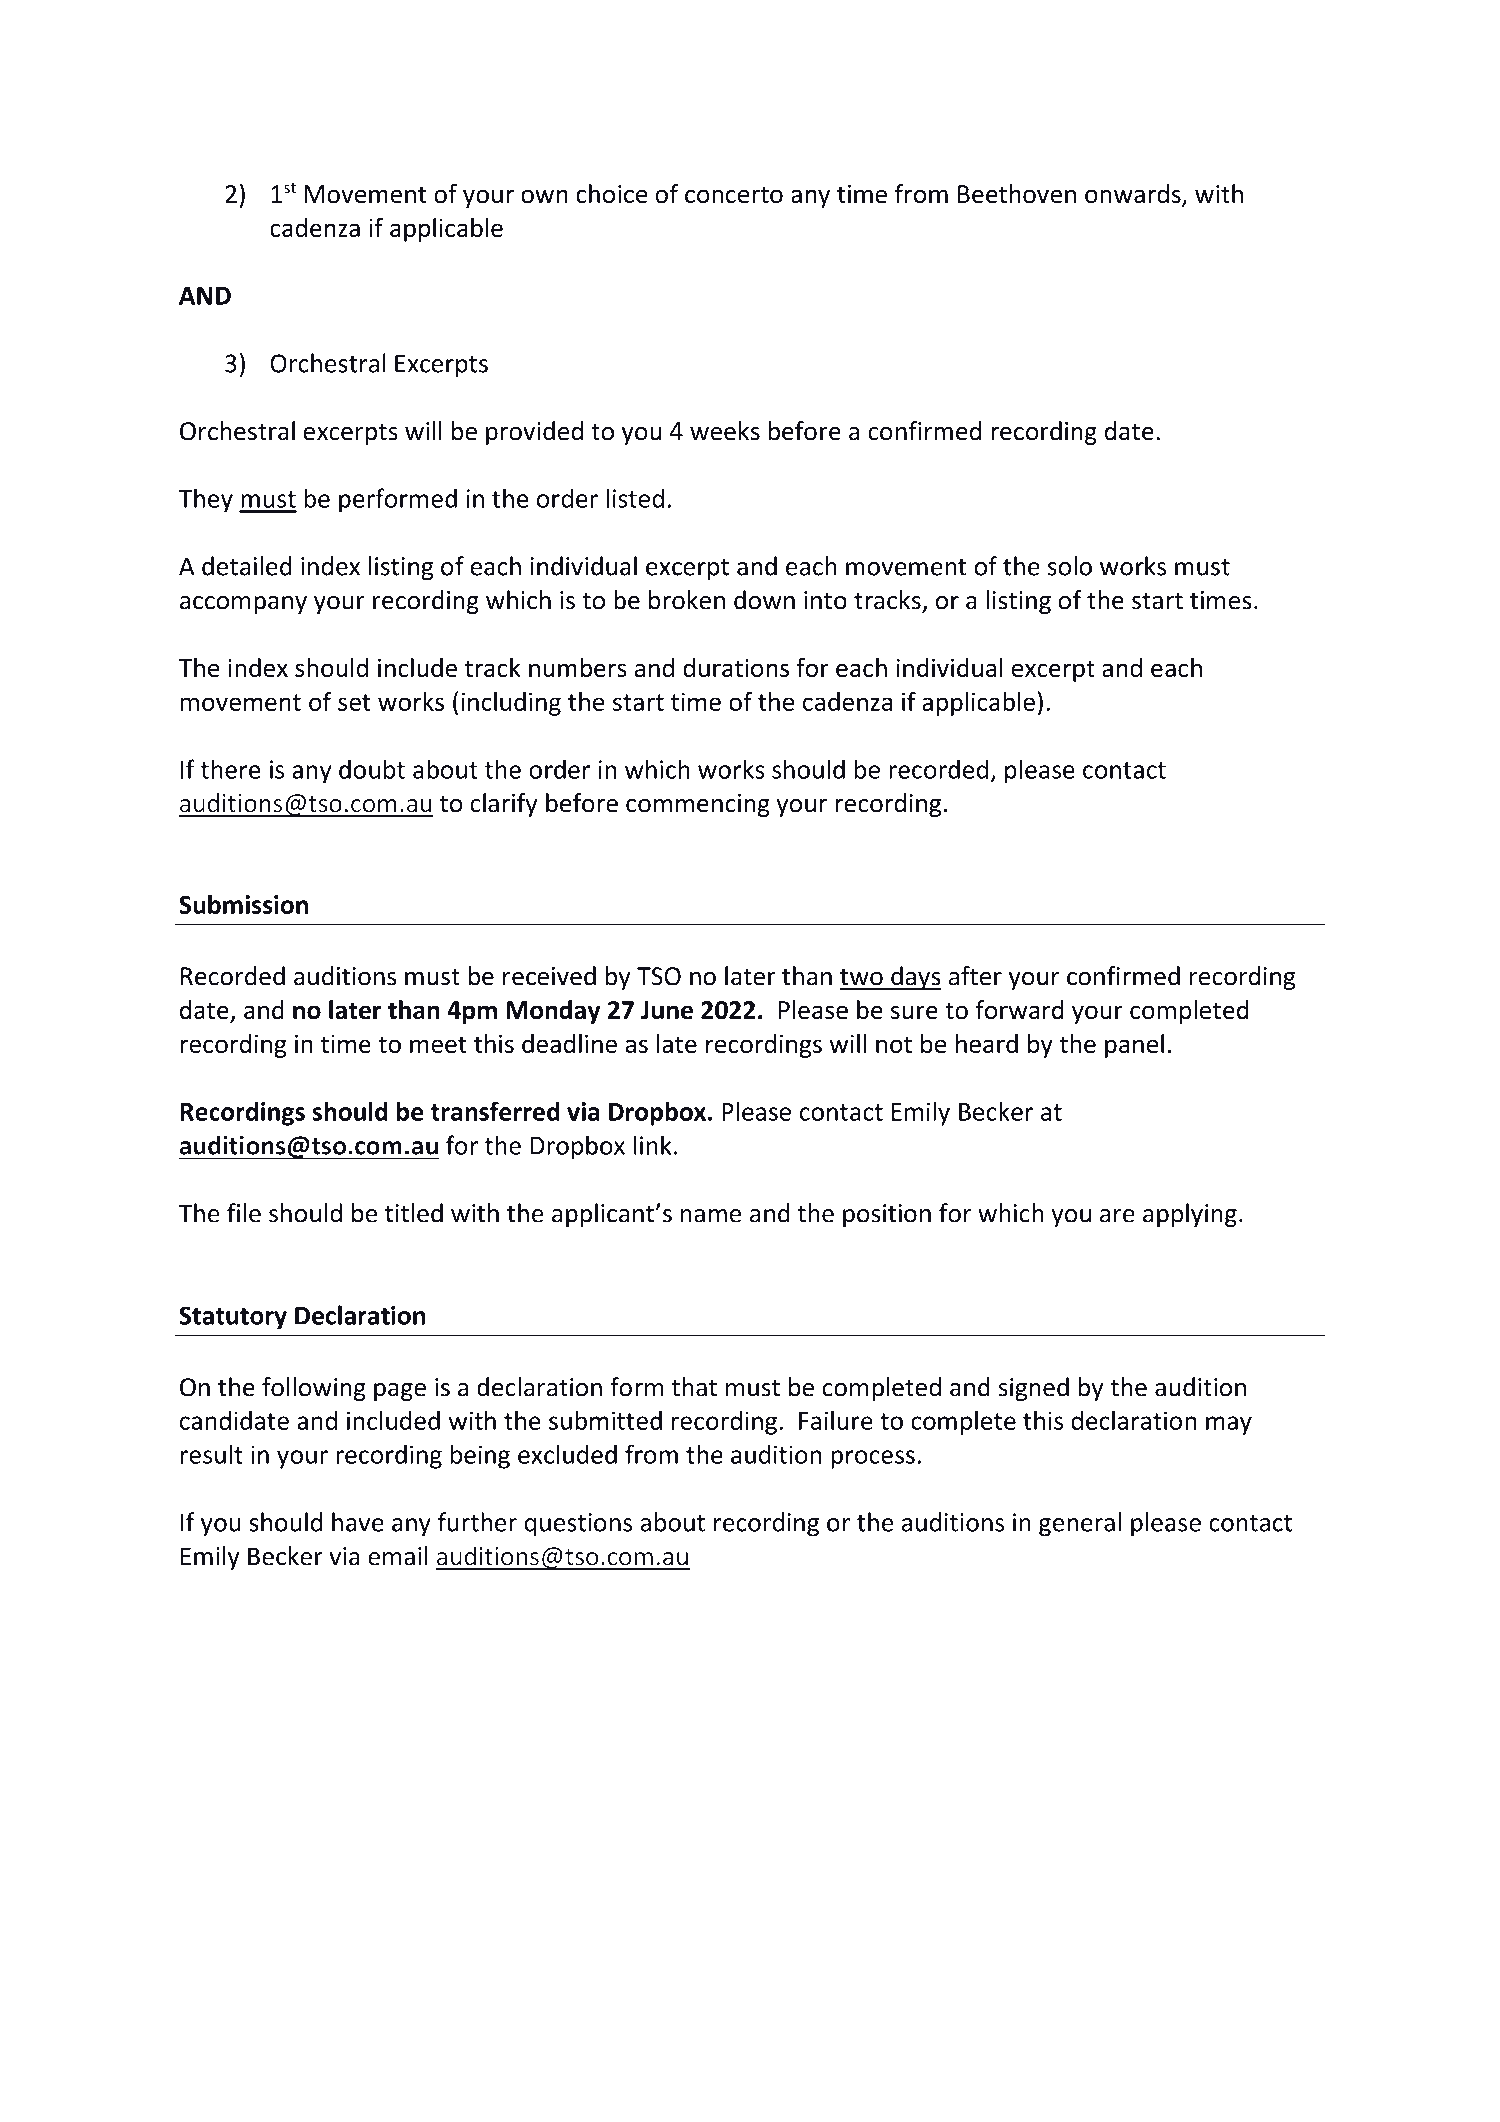  I want to click on after, so click(975, 976).
